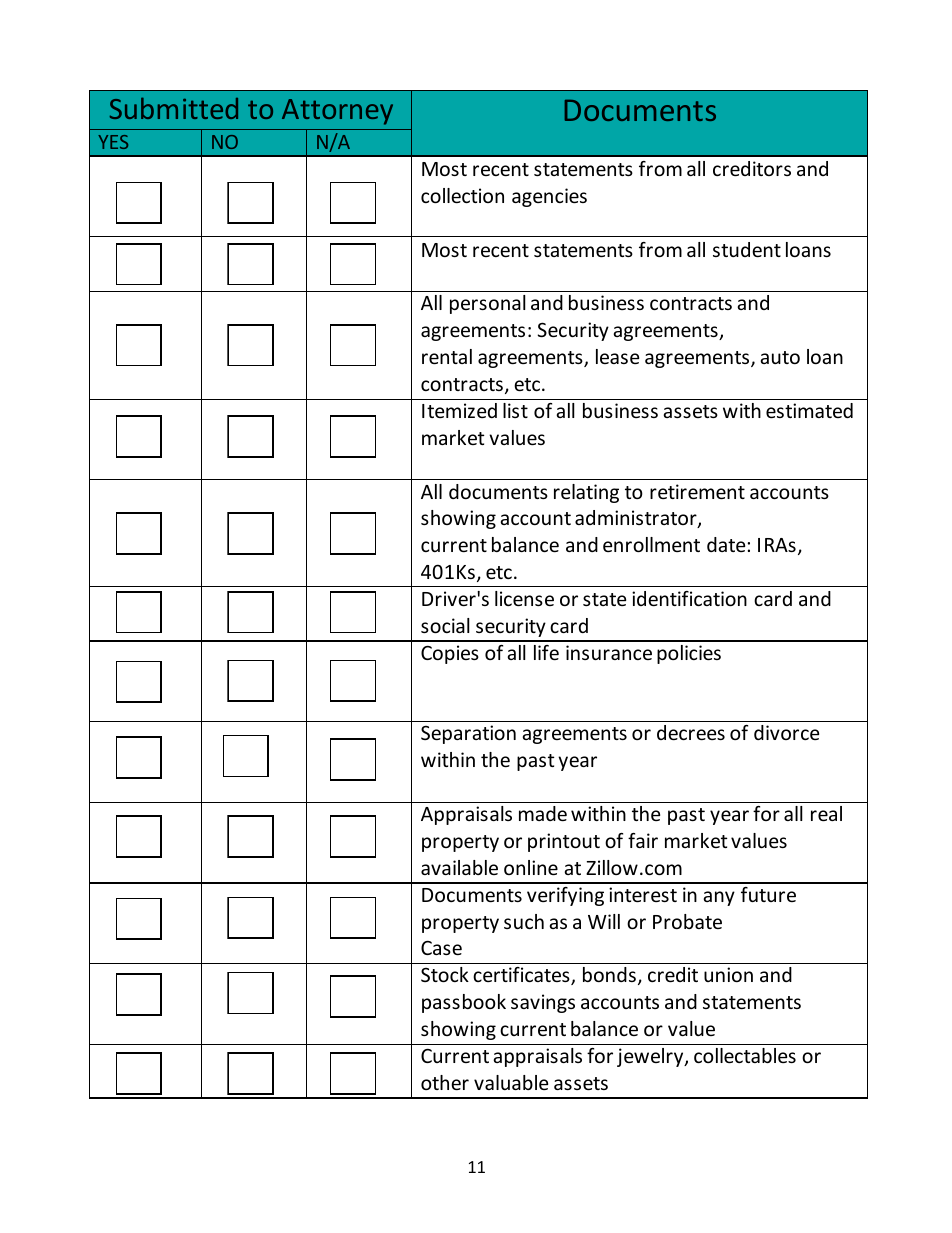  What do you see at coordinates (445, 1082) in the screenshot?
I see `other` at bounding box center [445, 1082].
